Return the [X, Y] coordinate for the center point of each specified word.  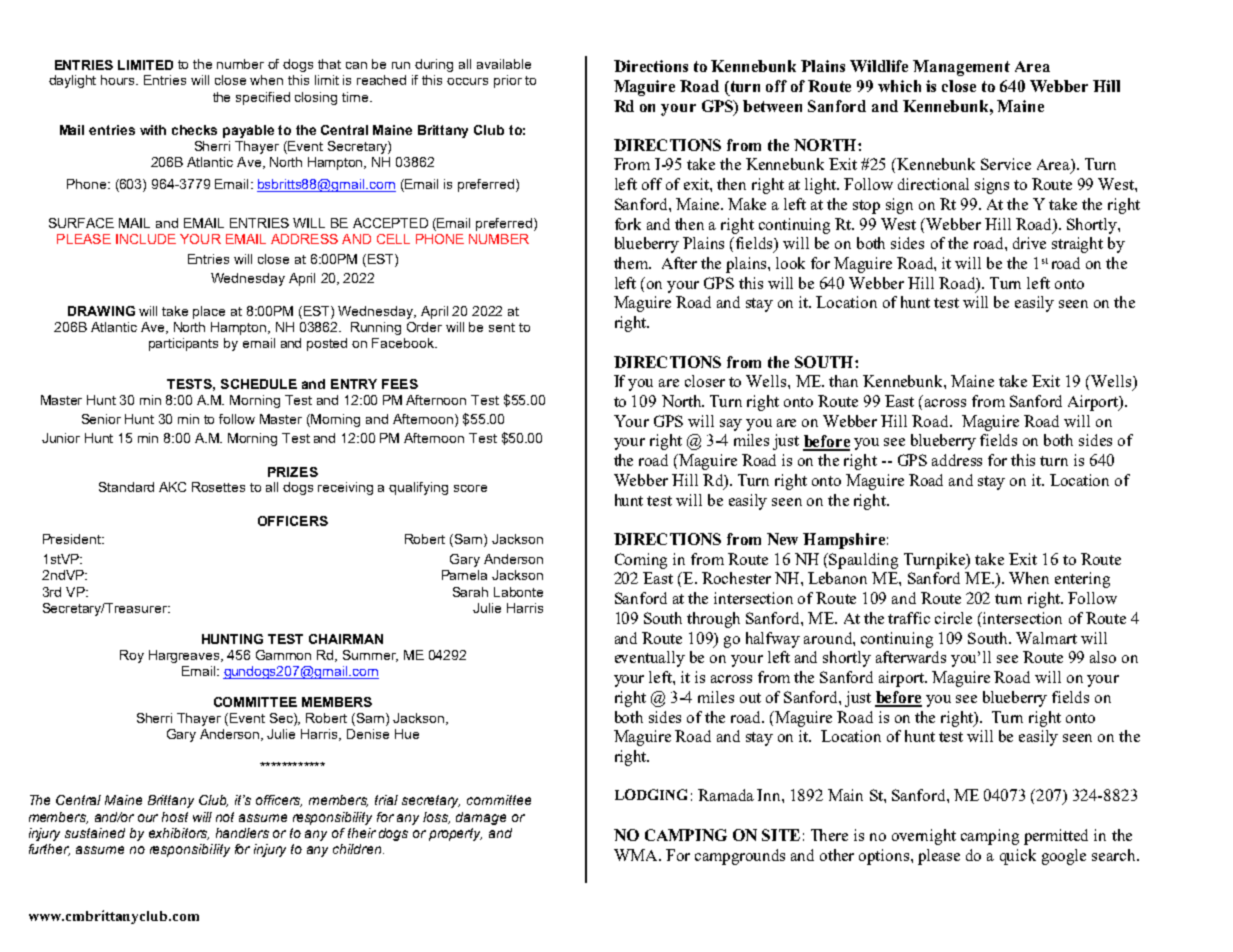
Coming [641, 561]
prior [508, 81]
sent [502, 327]
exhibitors [179, 834]
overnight [924, 837]
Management [961, 68]
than [843, 381]
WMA [637, 855]
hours [119, 80]
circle [953, 618]
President [73, 539]
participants [183, 344]
